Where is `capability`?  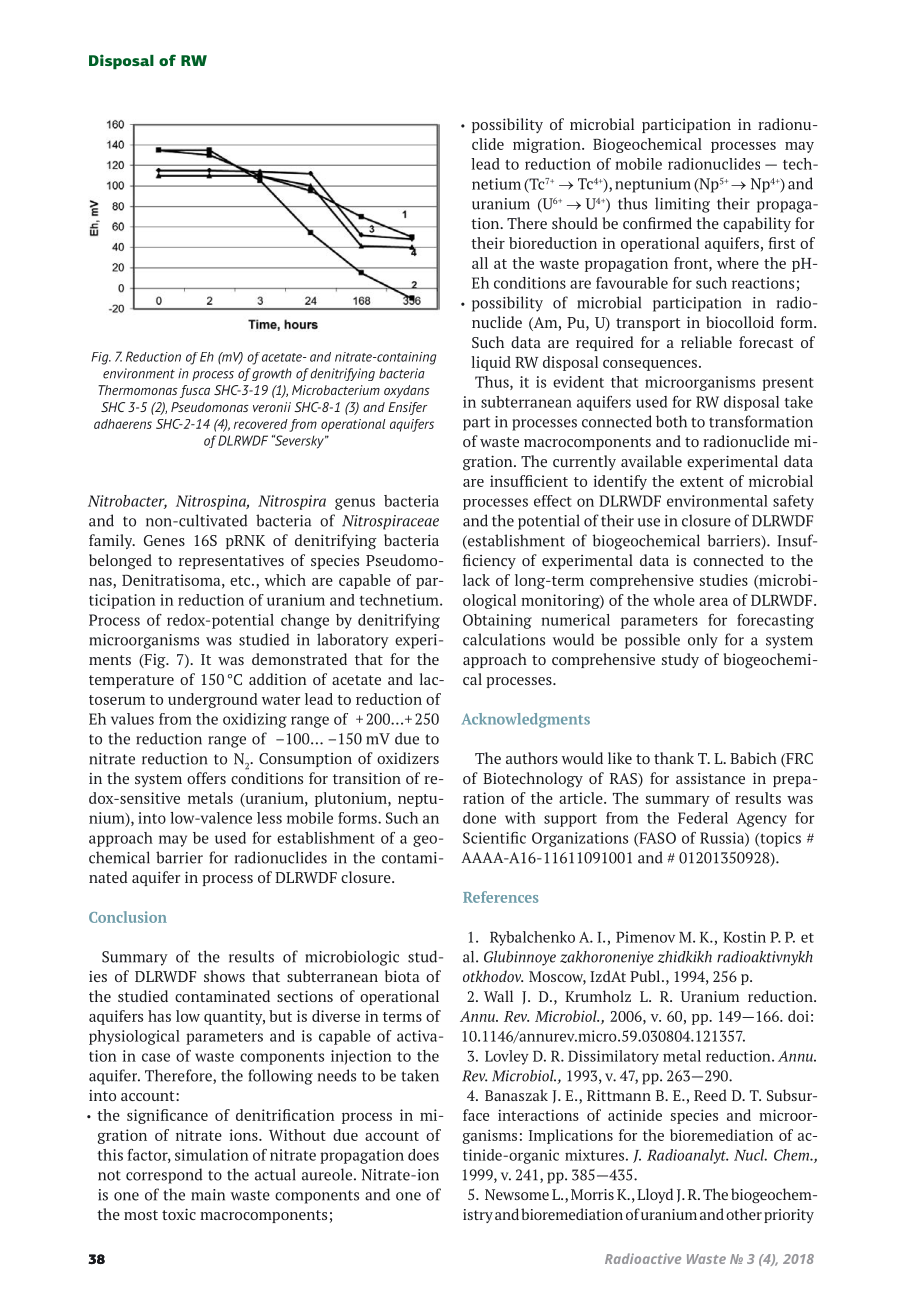
capability is located at coordinates (757, 224).
